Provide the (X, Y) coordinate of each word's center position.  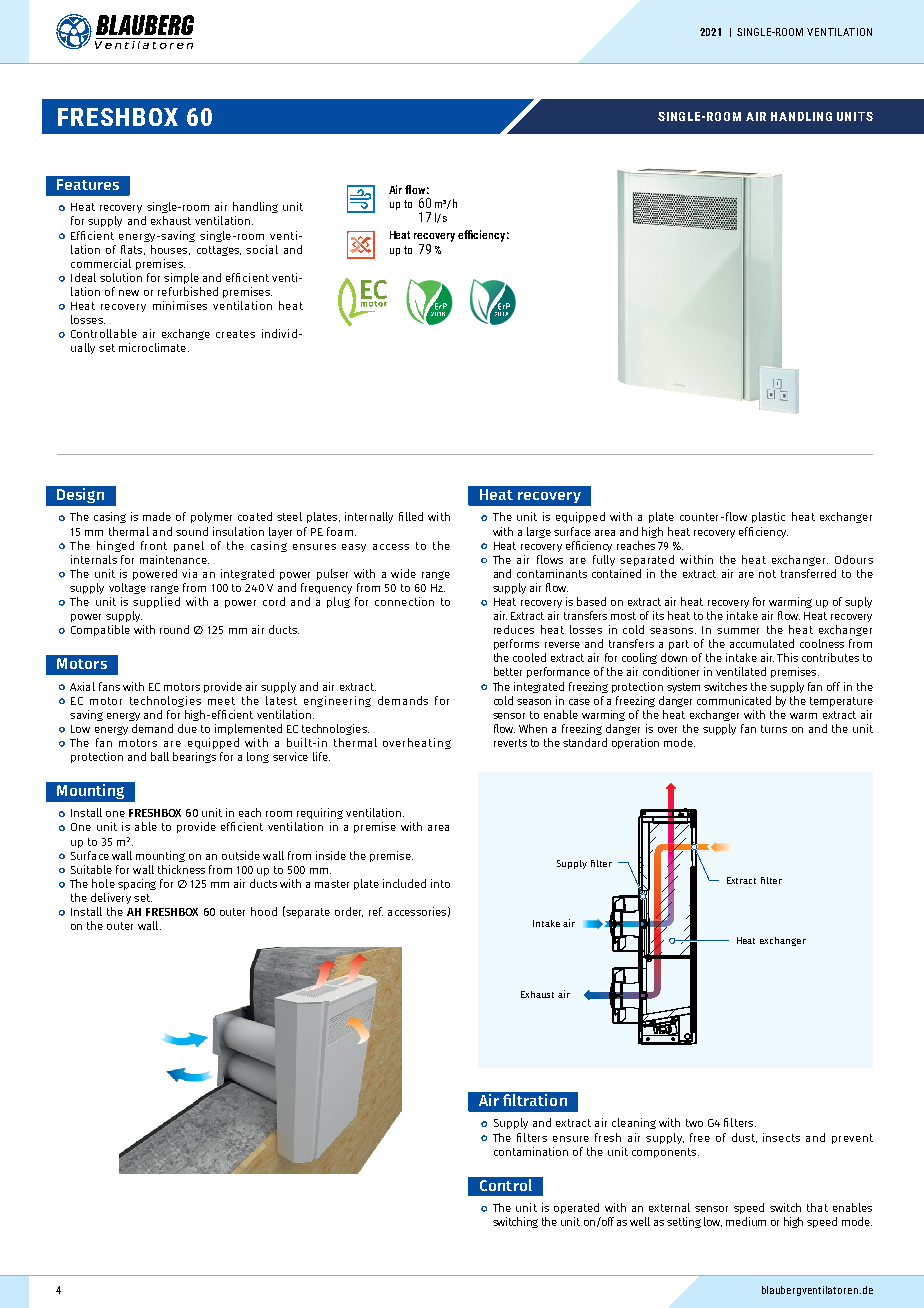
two (694, 1123)
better (508, 671)
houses (170, 250)
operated (576, 1208)
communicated (734, 700)
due (187, 728)
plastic (768, 517)
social (262, 249)
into (440, 883)
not (767, 574)
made (157, 516)
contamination (531, 1151)
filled (411, 516)
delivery (111, 898)
